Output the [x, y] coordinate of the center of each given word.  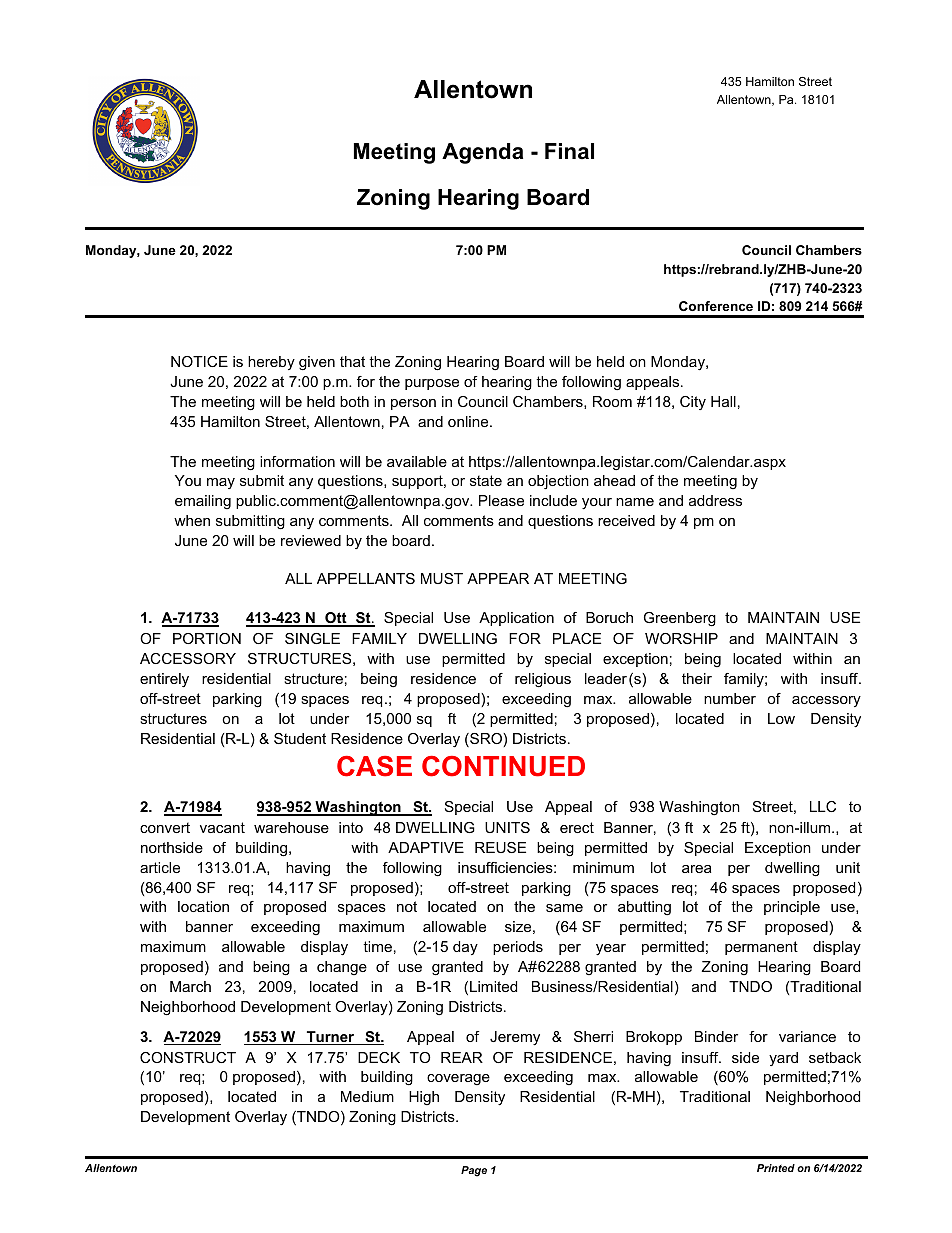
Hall [723, 401]
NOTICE [199, 361]
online [469, 421]
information [297, 461]
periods [518, 948]
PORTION [207, 638]
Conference [716, 306]
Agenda [482, 153]
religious [543, 680]
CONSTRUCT [188, 1057]
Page [474, 1171]
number [730, 698]
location [203, 906]
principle [792, 908]
